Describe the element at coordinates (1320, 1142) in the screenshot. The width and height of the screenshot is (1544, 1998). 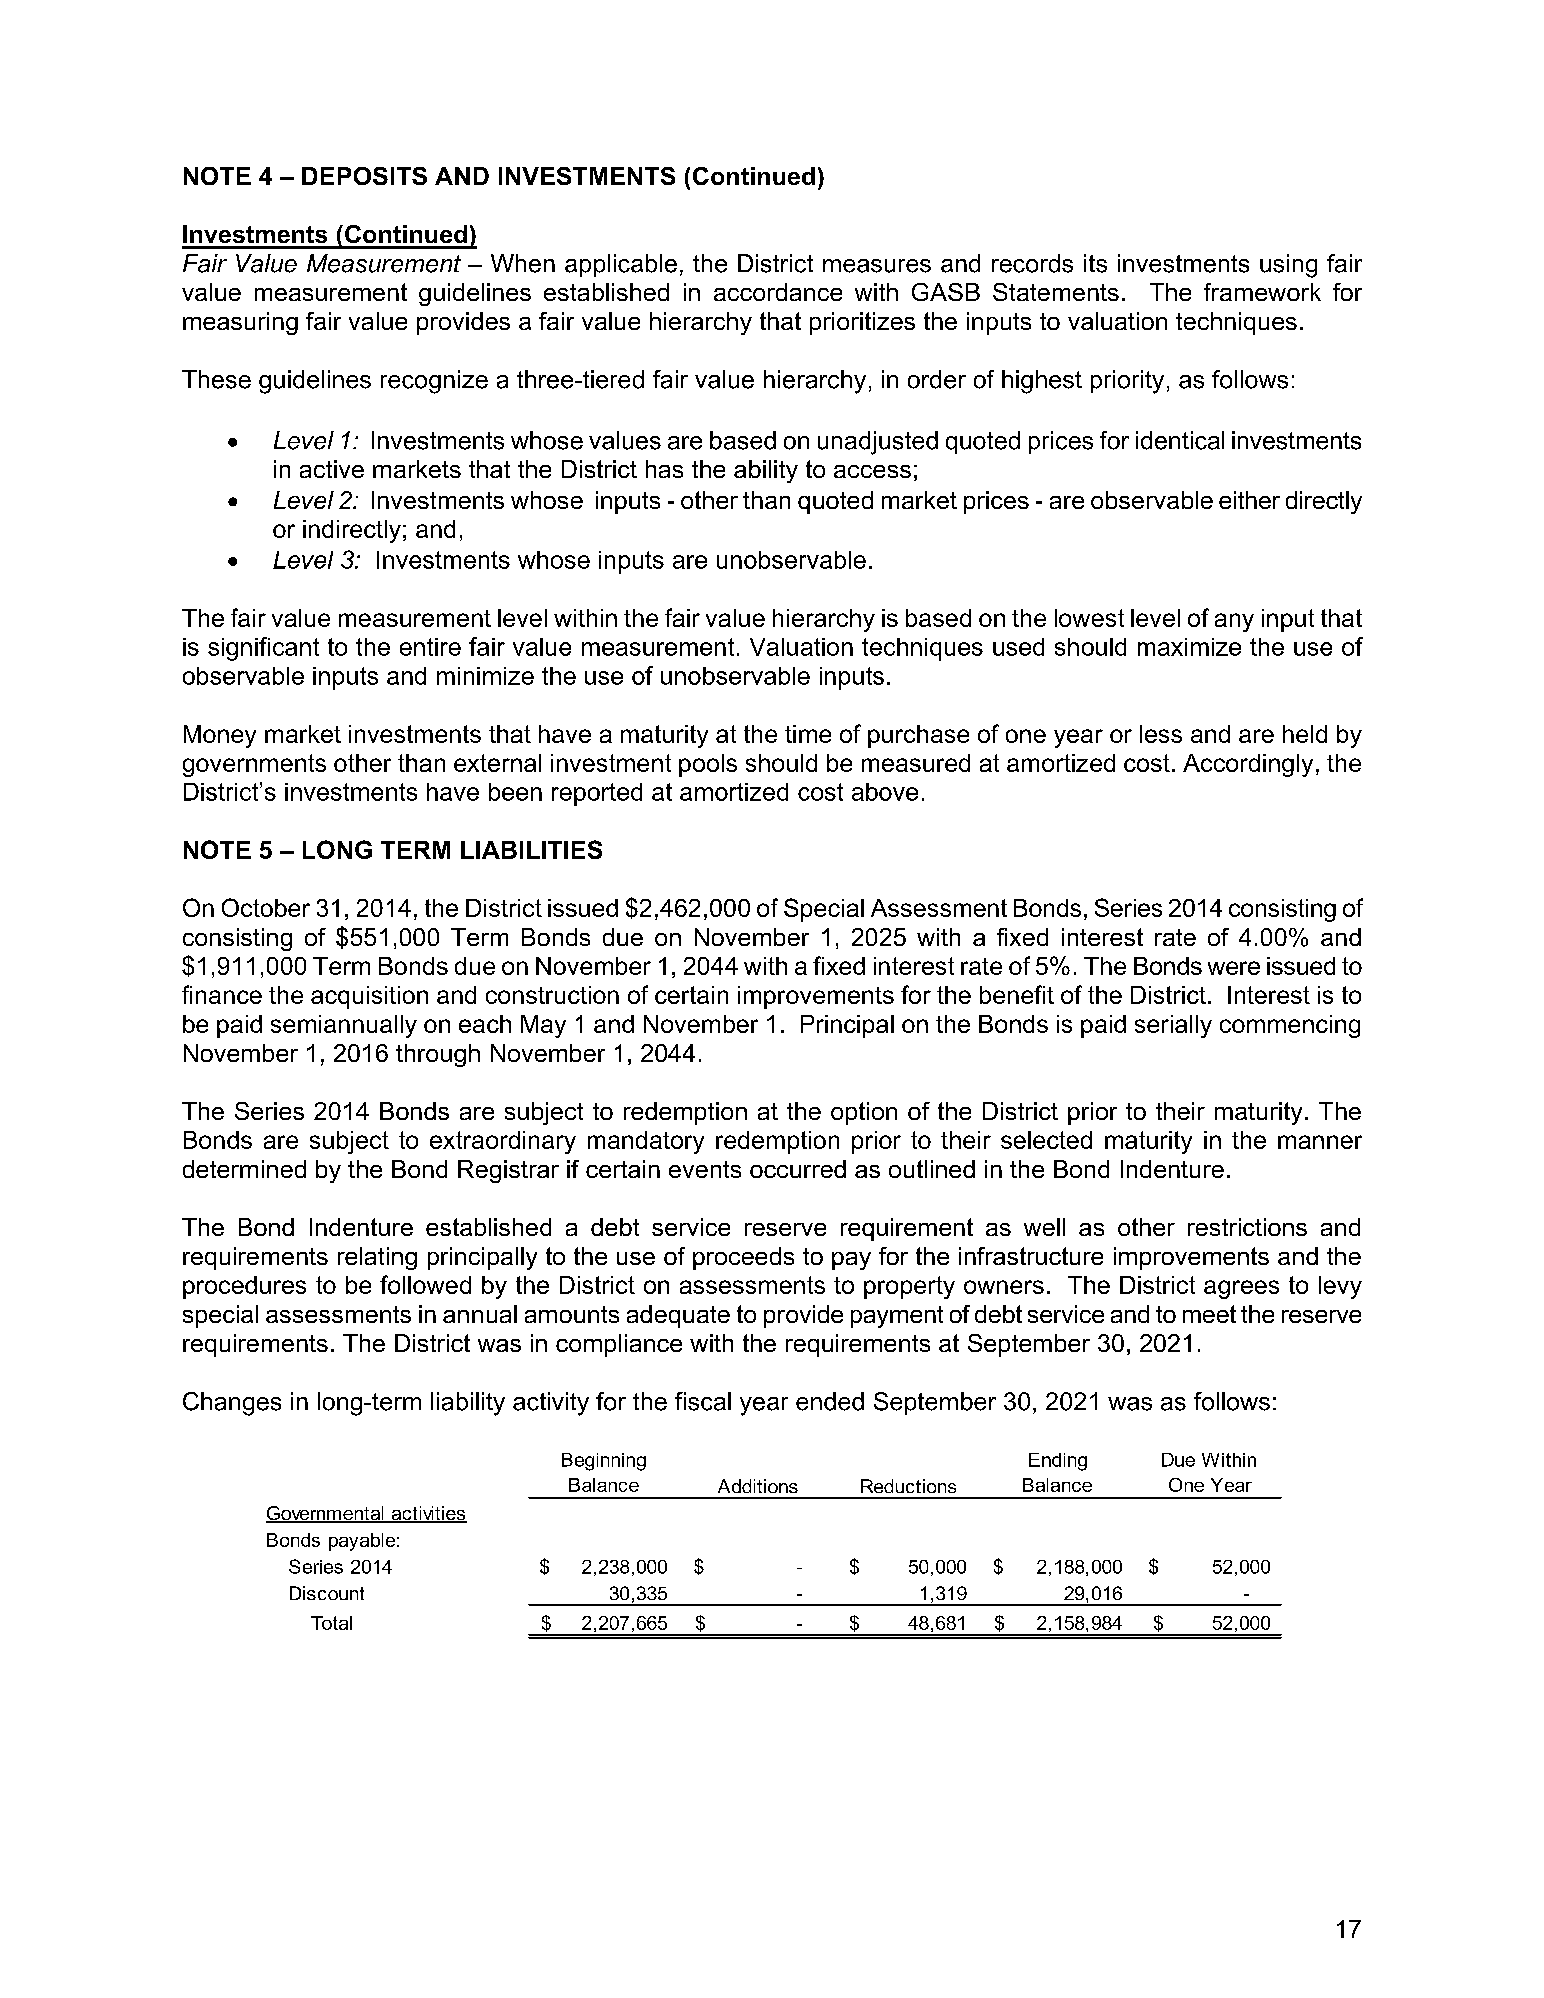
I see `manner` at that location.
